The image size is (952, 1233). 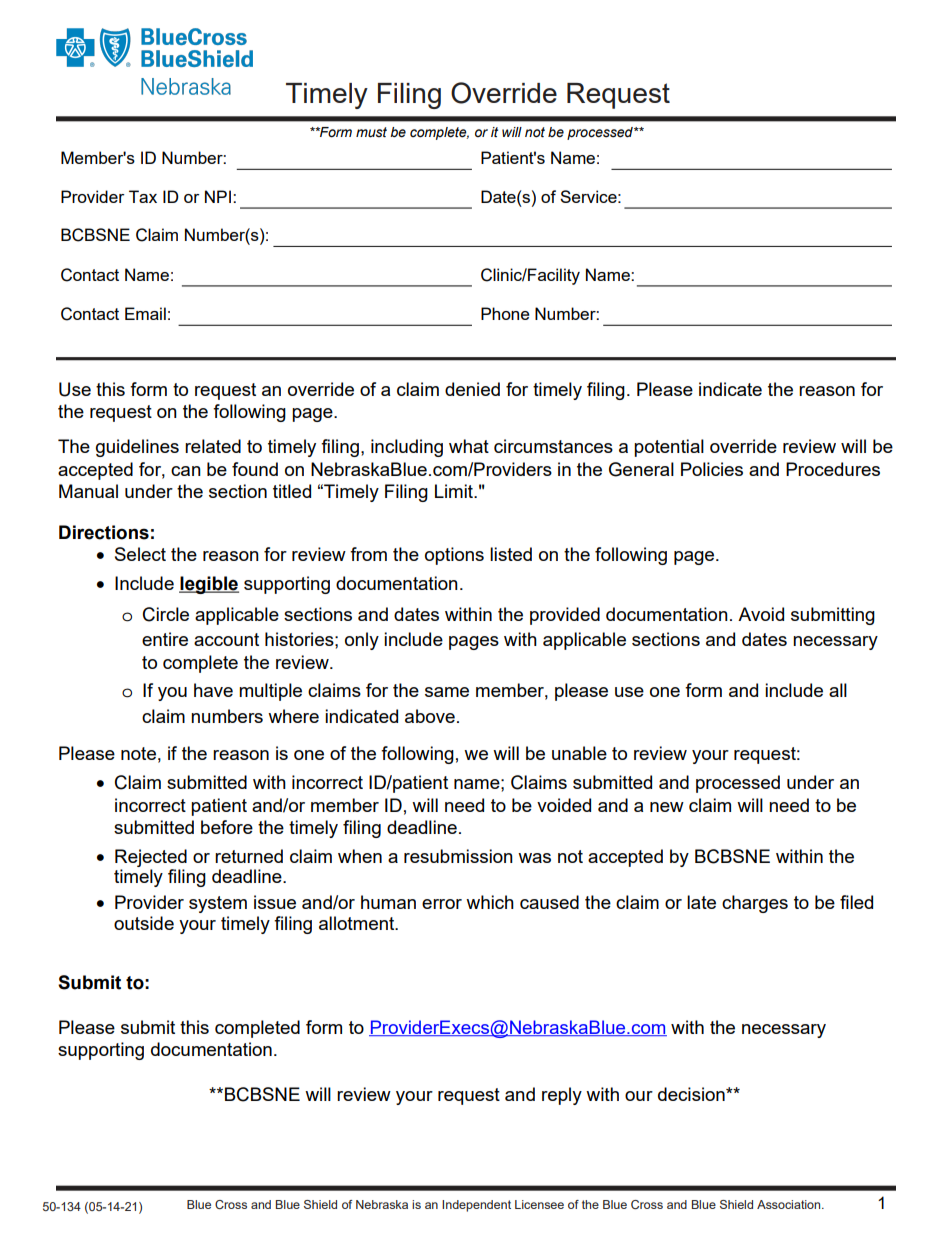 I want to click on Policies, so click(x=712, y=469).
